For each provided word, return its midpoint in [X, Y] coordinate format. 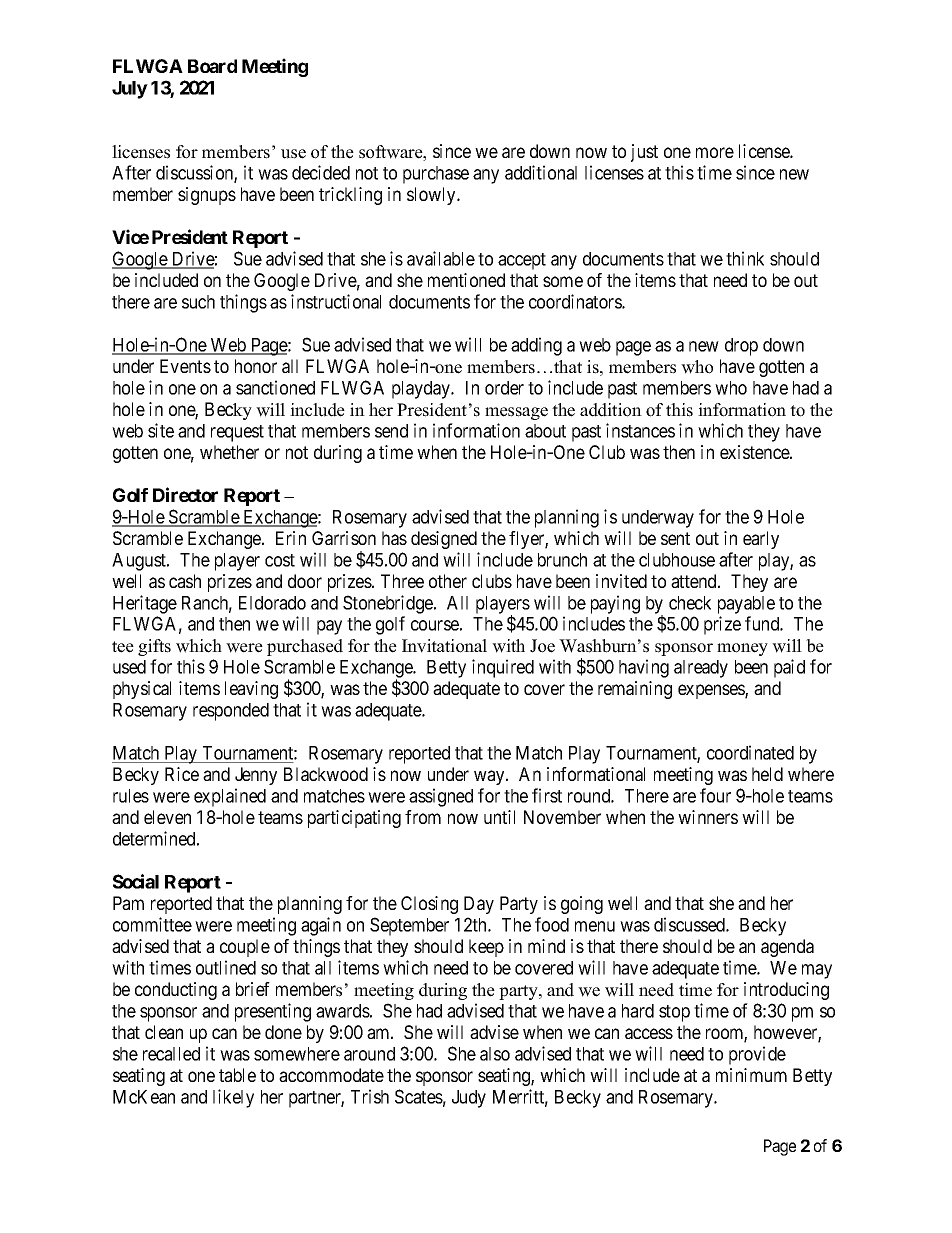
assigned [441, 797]
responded [231, 712]
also [495, 1054]
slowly [432, 196]
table [237, 1075]
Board [212, 66]
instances [640, 430]
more [715, 152]
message [516, 413]
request [237, 433]
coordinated [750, 752]
